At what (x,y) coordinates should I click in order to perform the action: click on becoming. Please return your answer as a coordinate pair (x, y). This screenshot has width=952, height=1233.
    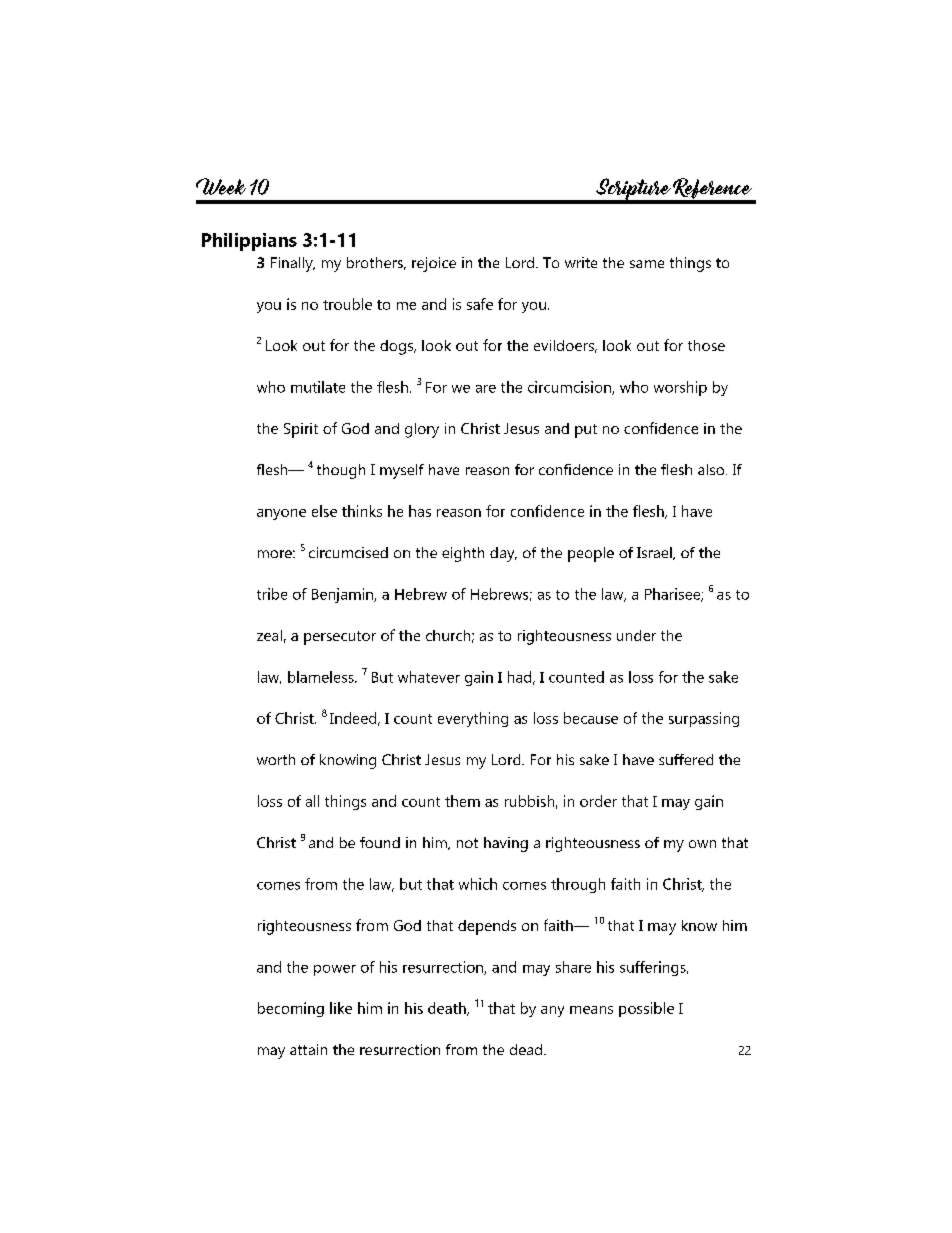
    Looking at the image, I should click on (291, 1009).
